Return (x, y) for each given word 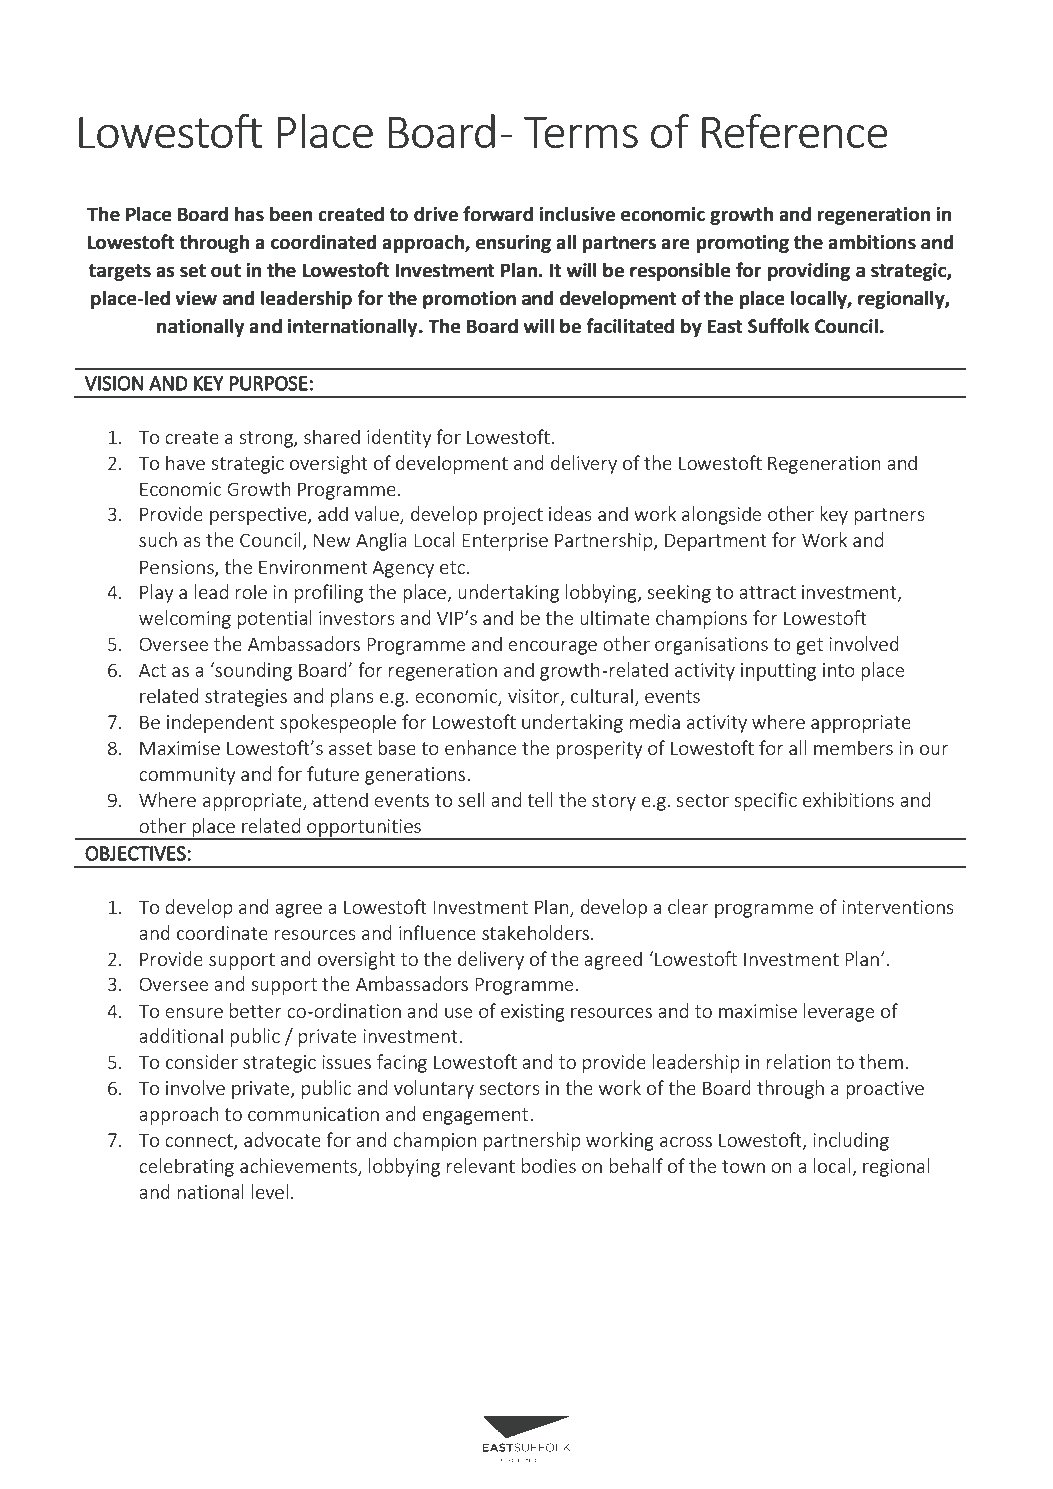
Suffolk (779, 326)
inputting (778, 672)
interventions (898, 907)
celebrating (186, 1167)
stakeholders (537, 932)
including (851, 1141)
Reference (795, 131)
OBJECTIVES (136, 853)
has (249, 214)
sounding (252, 671)
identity (399, 438)
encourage (552, 648)
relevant (481, 1165)
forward (498, 214)
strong (267, 439)
